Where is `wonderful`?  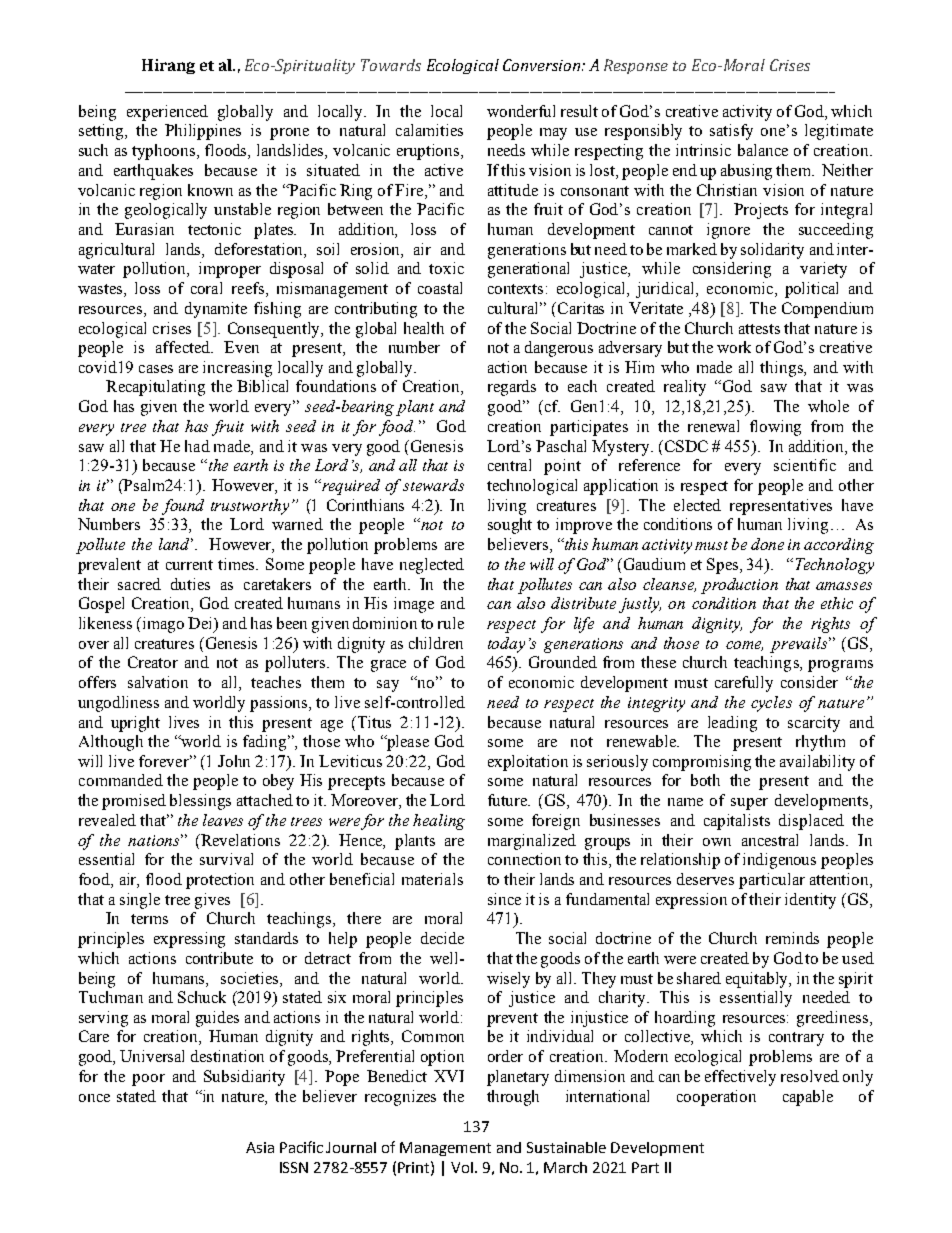
wonderful is located at coordinates (521, 111).
